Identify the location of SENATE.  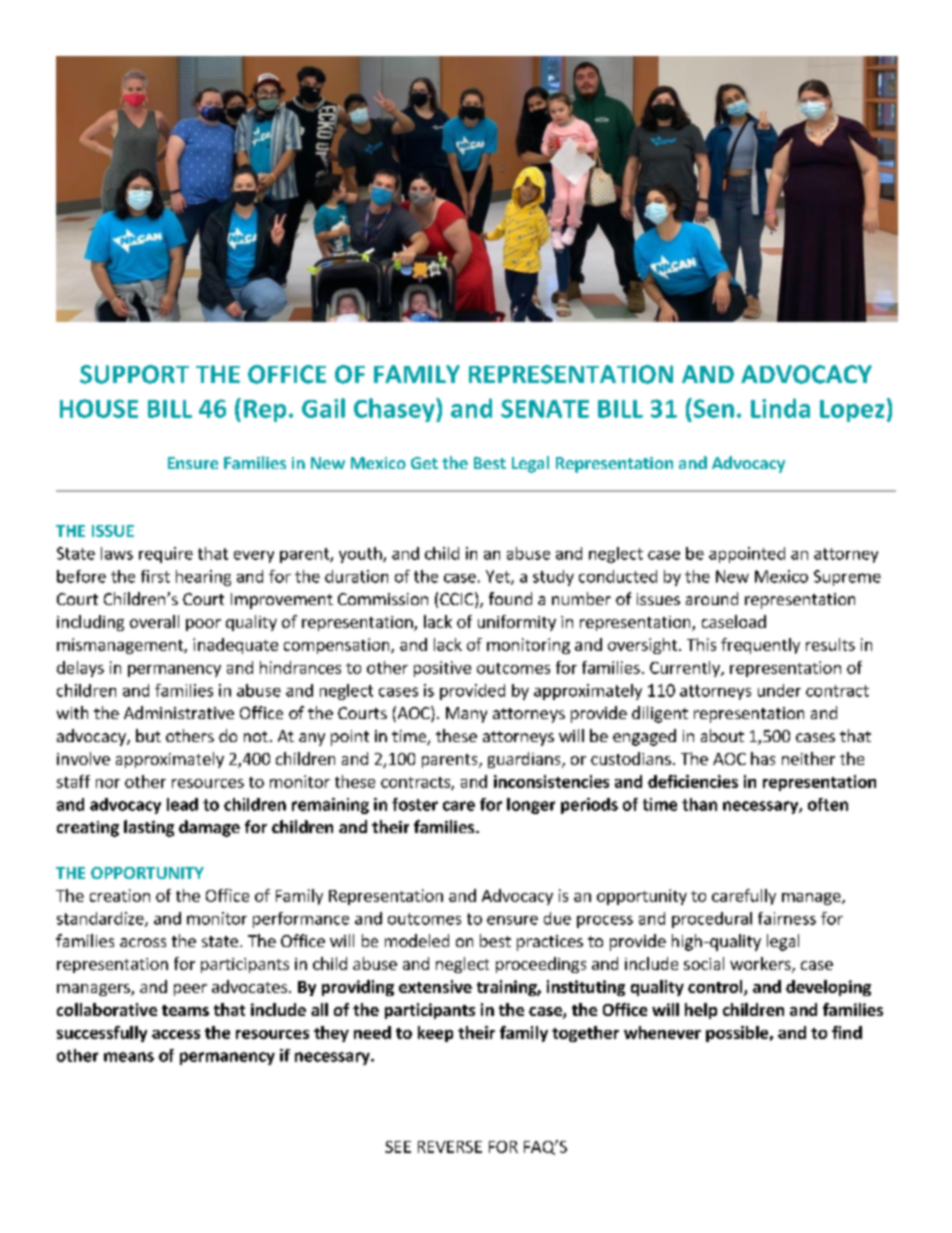
(545, 408).
